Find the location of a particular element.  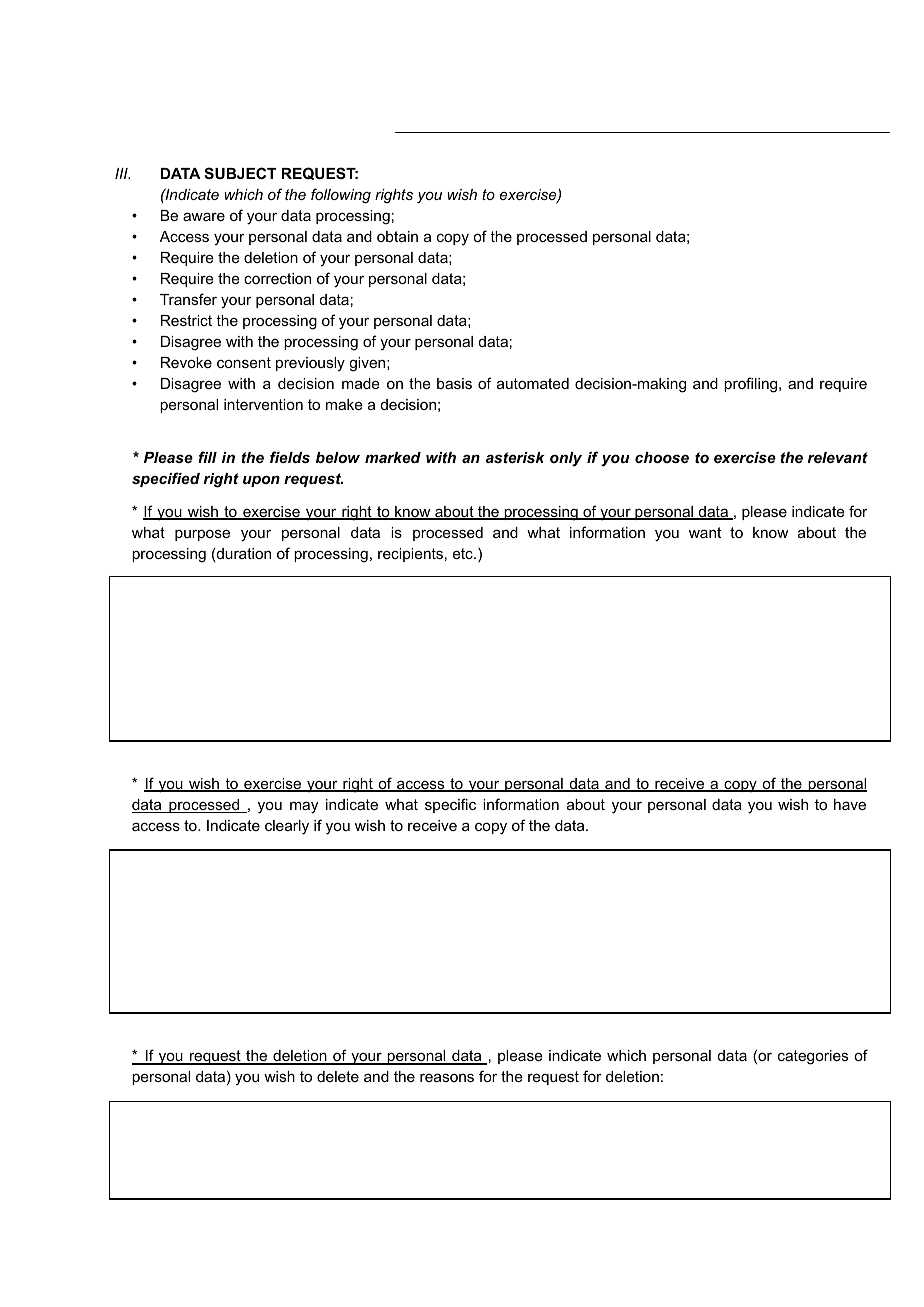

profiling is located at coordinates (752, 385).
